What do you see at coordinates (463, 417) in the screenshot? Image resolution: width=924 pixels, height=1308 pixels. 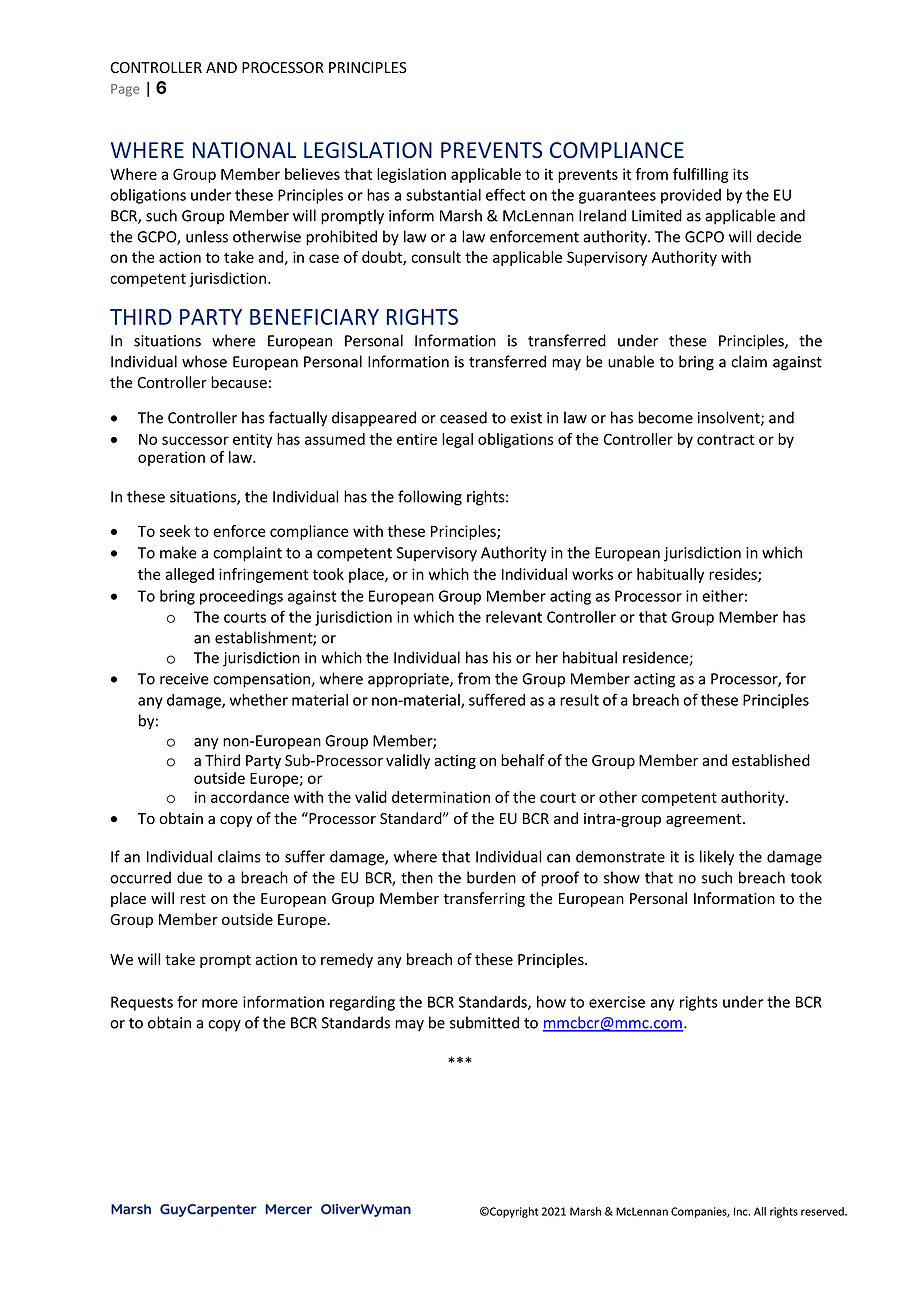 I see `ceased` at bounding box center [463, 417].
